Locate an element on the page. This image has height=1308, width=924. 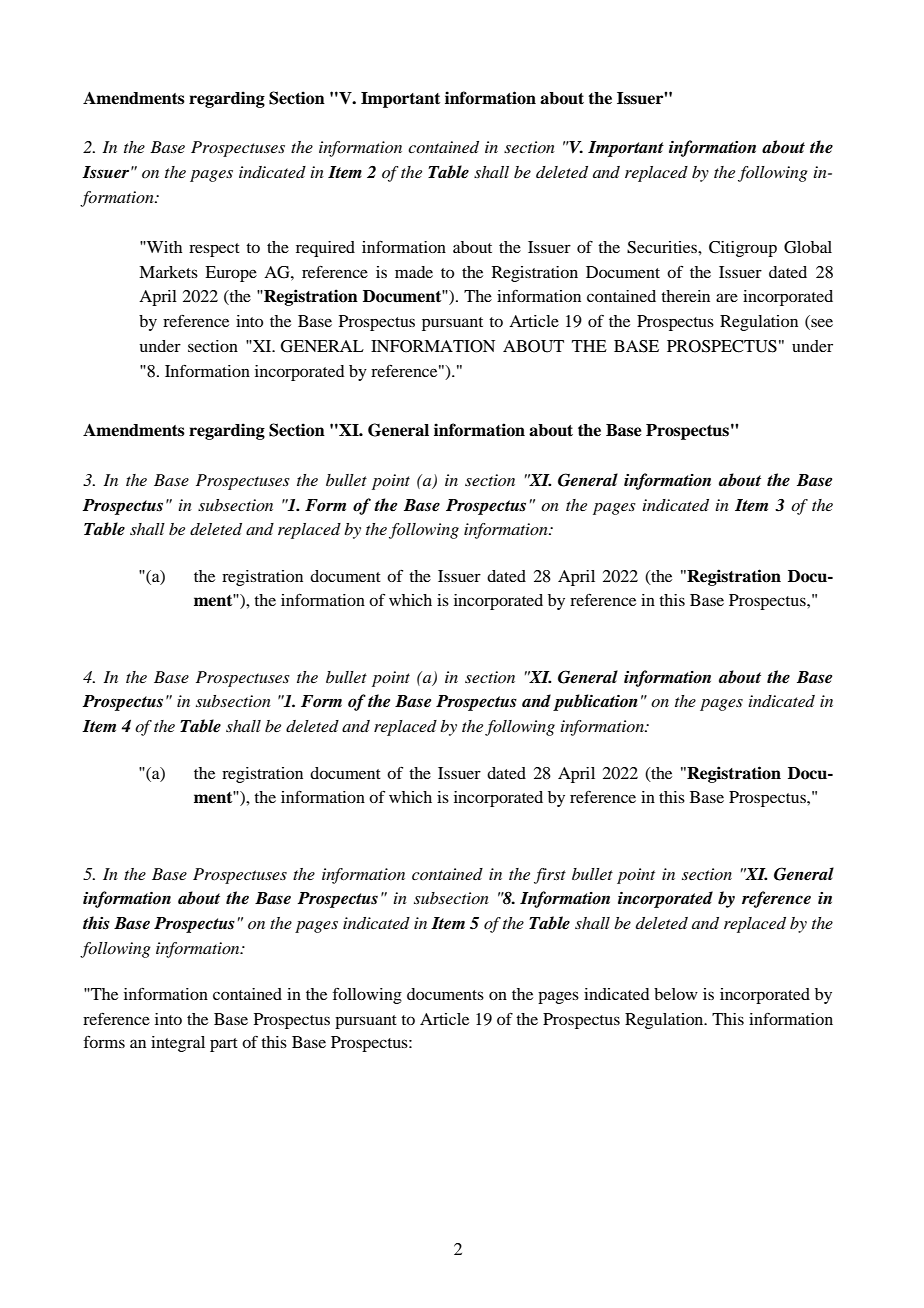
below is located at coordinates (676, 994).
